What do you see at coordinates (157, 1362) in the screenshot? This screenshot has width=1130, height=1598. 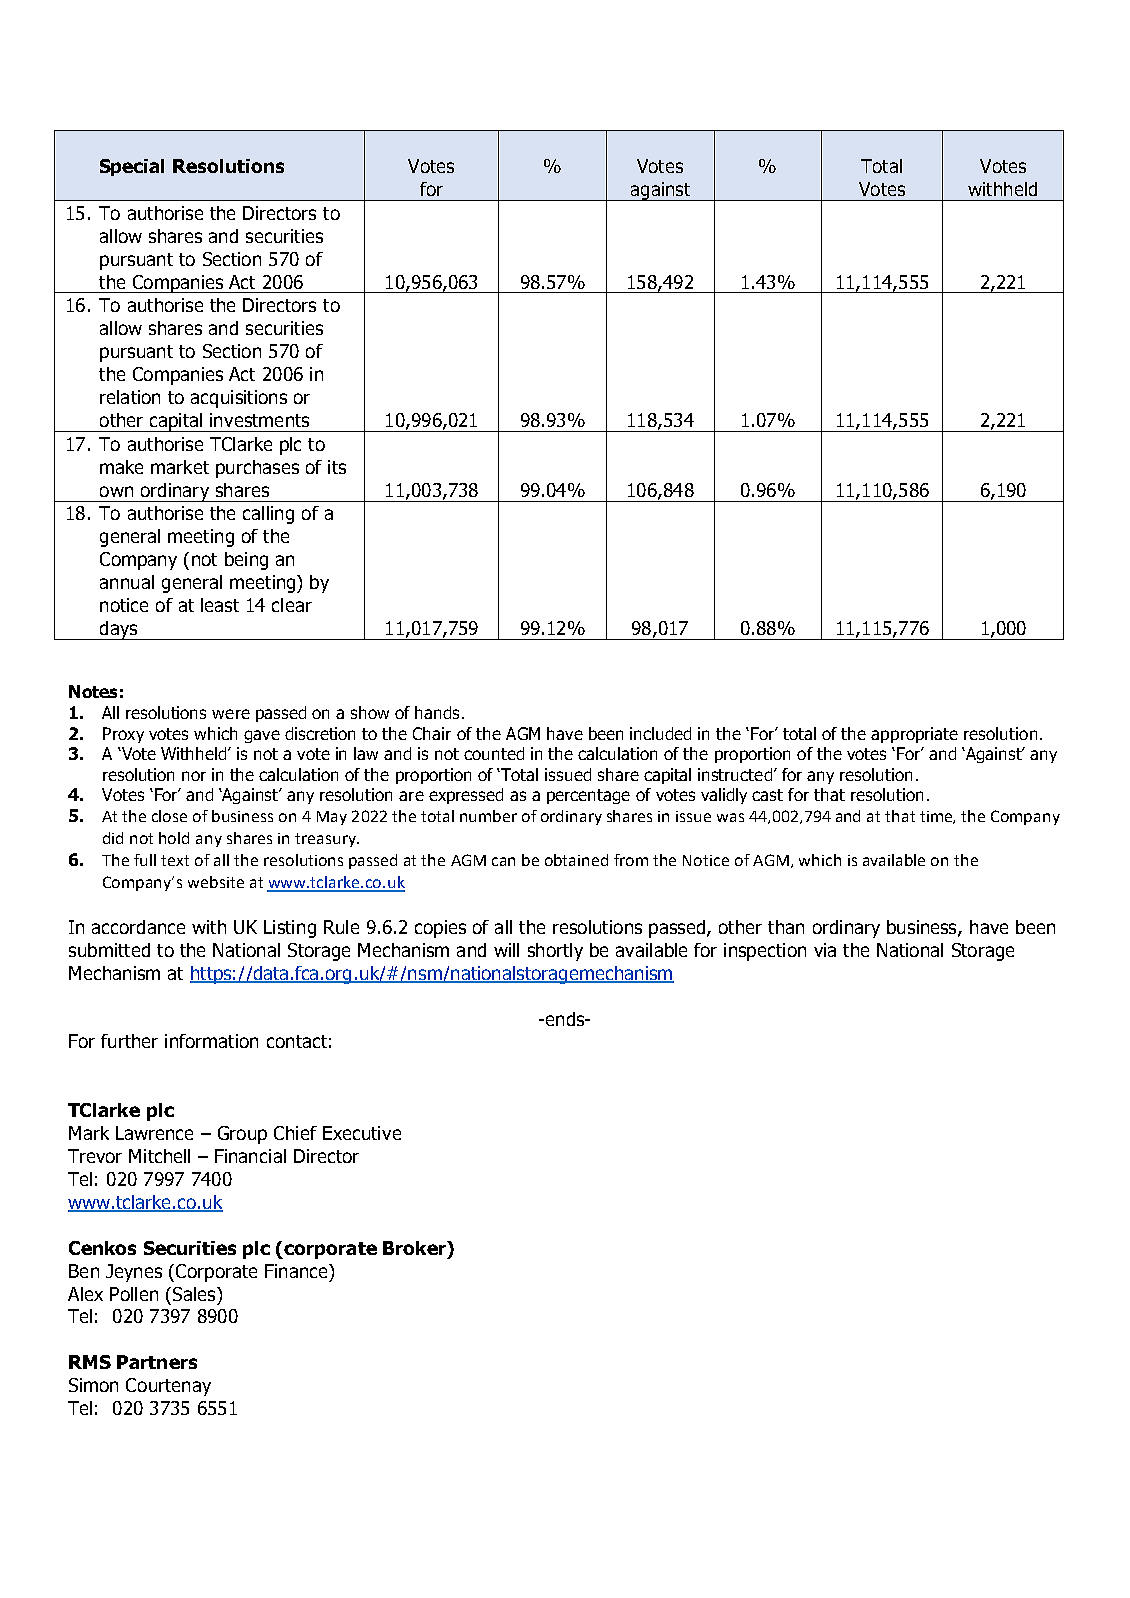 I see `Partners` at bounding box center [157, 1362].
